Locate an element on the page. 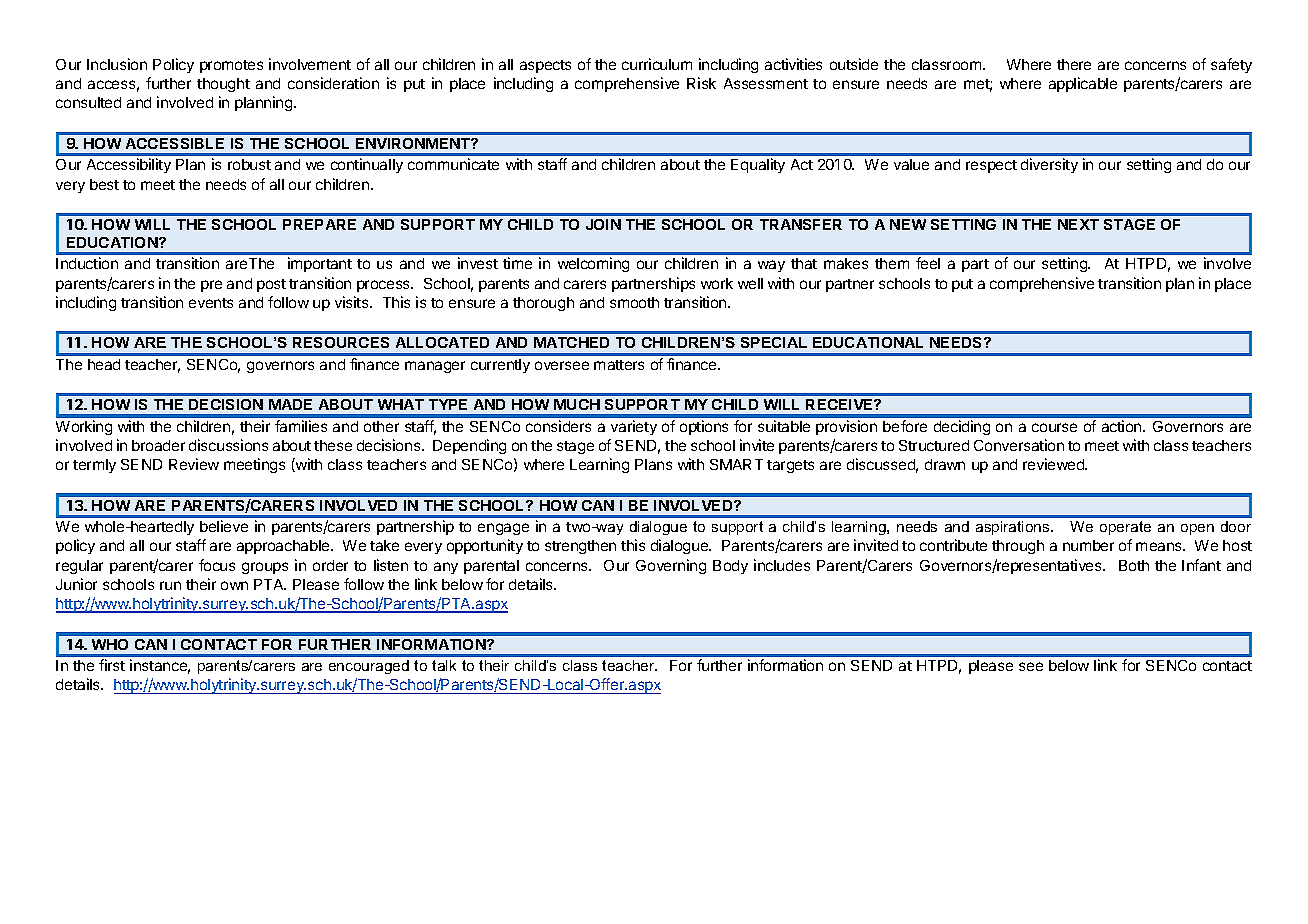 The image size is (1308, 924). action is located at coordinates (1123, 426).
